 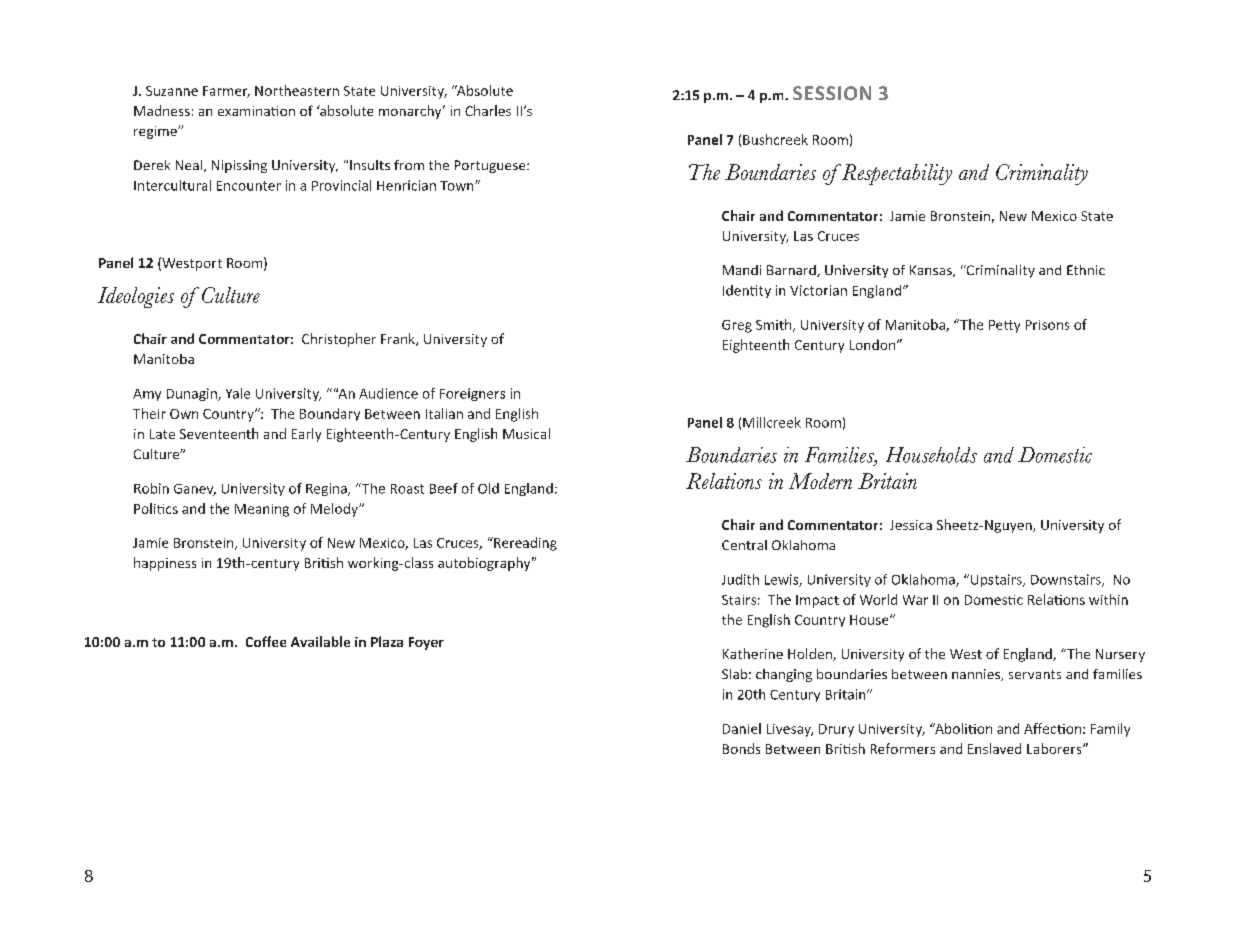 What do you see at coordinates (772, 422) in the screenshot?
I see `Millcreek` at bounding box center [772, 422].
